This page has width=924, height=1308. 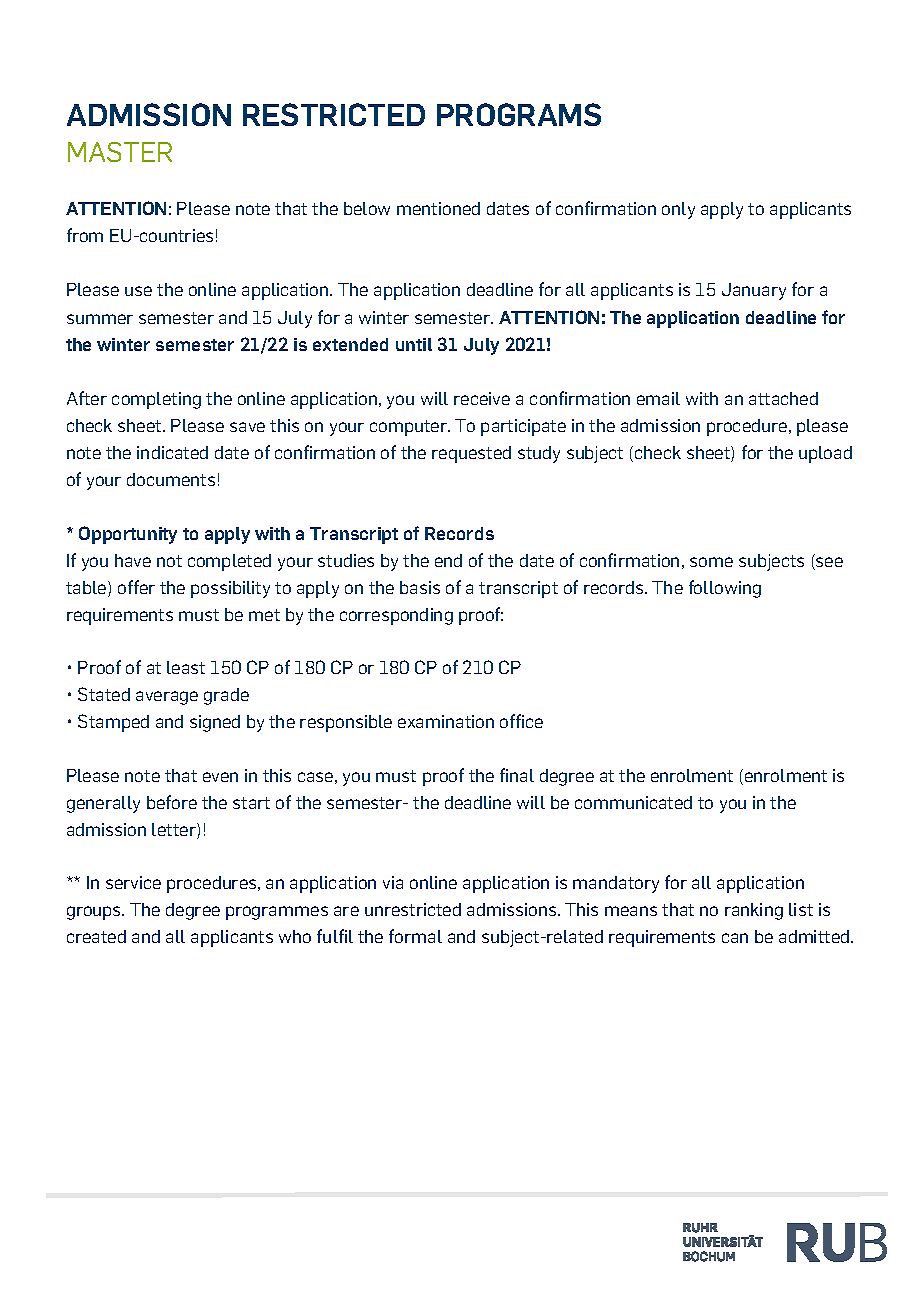 I want to click on service, so click(x=133, y=882).
